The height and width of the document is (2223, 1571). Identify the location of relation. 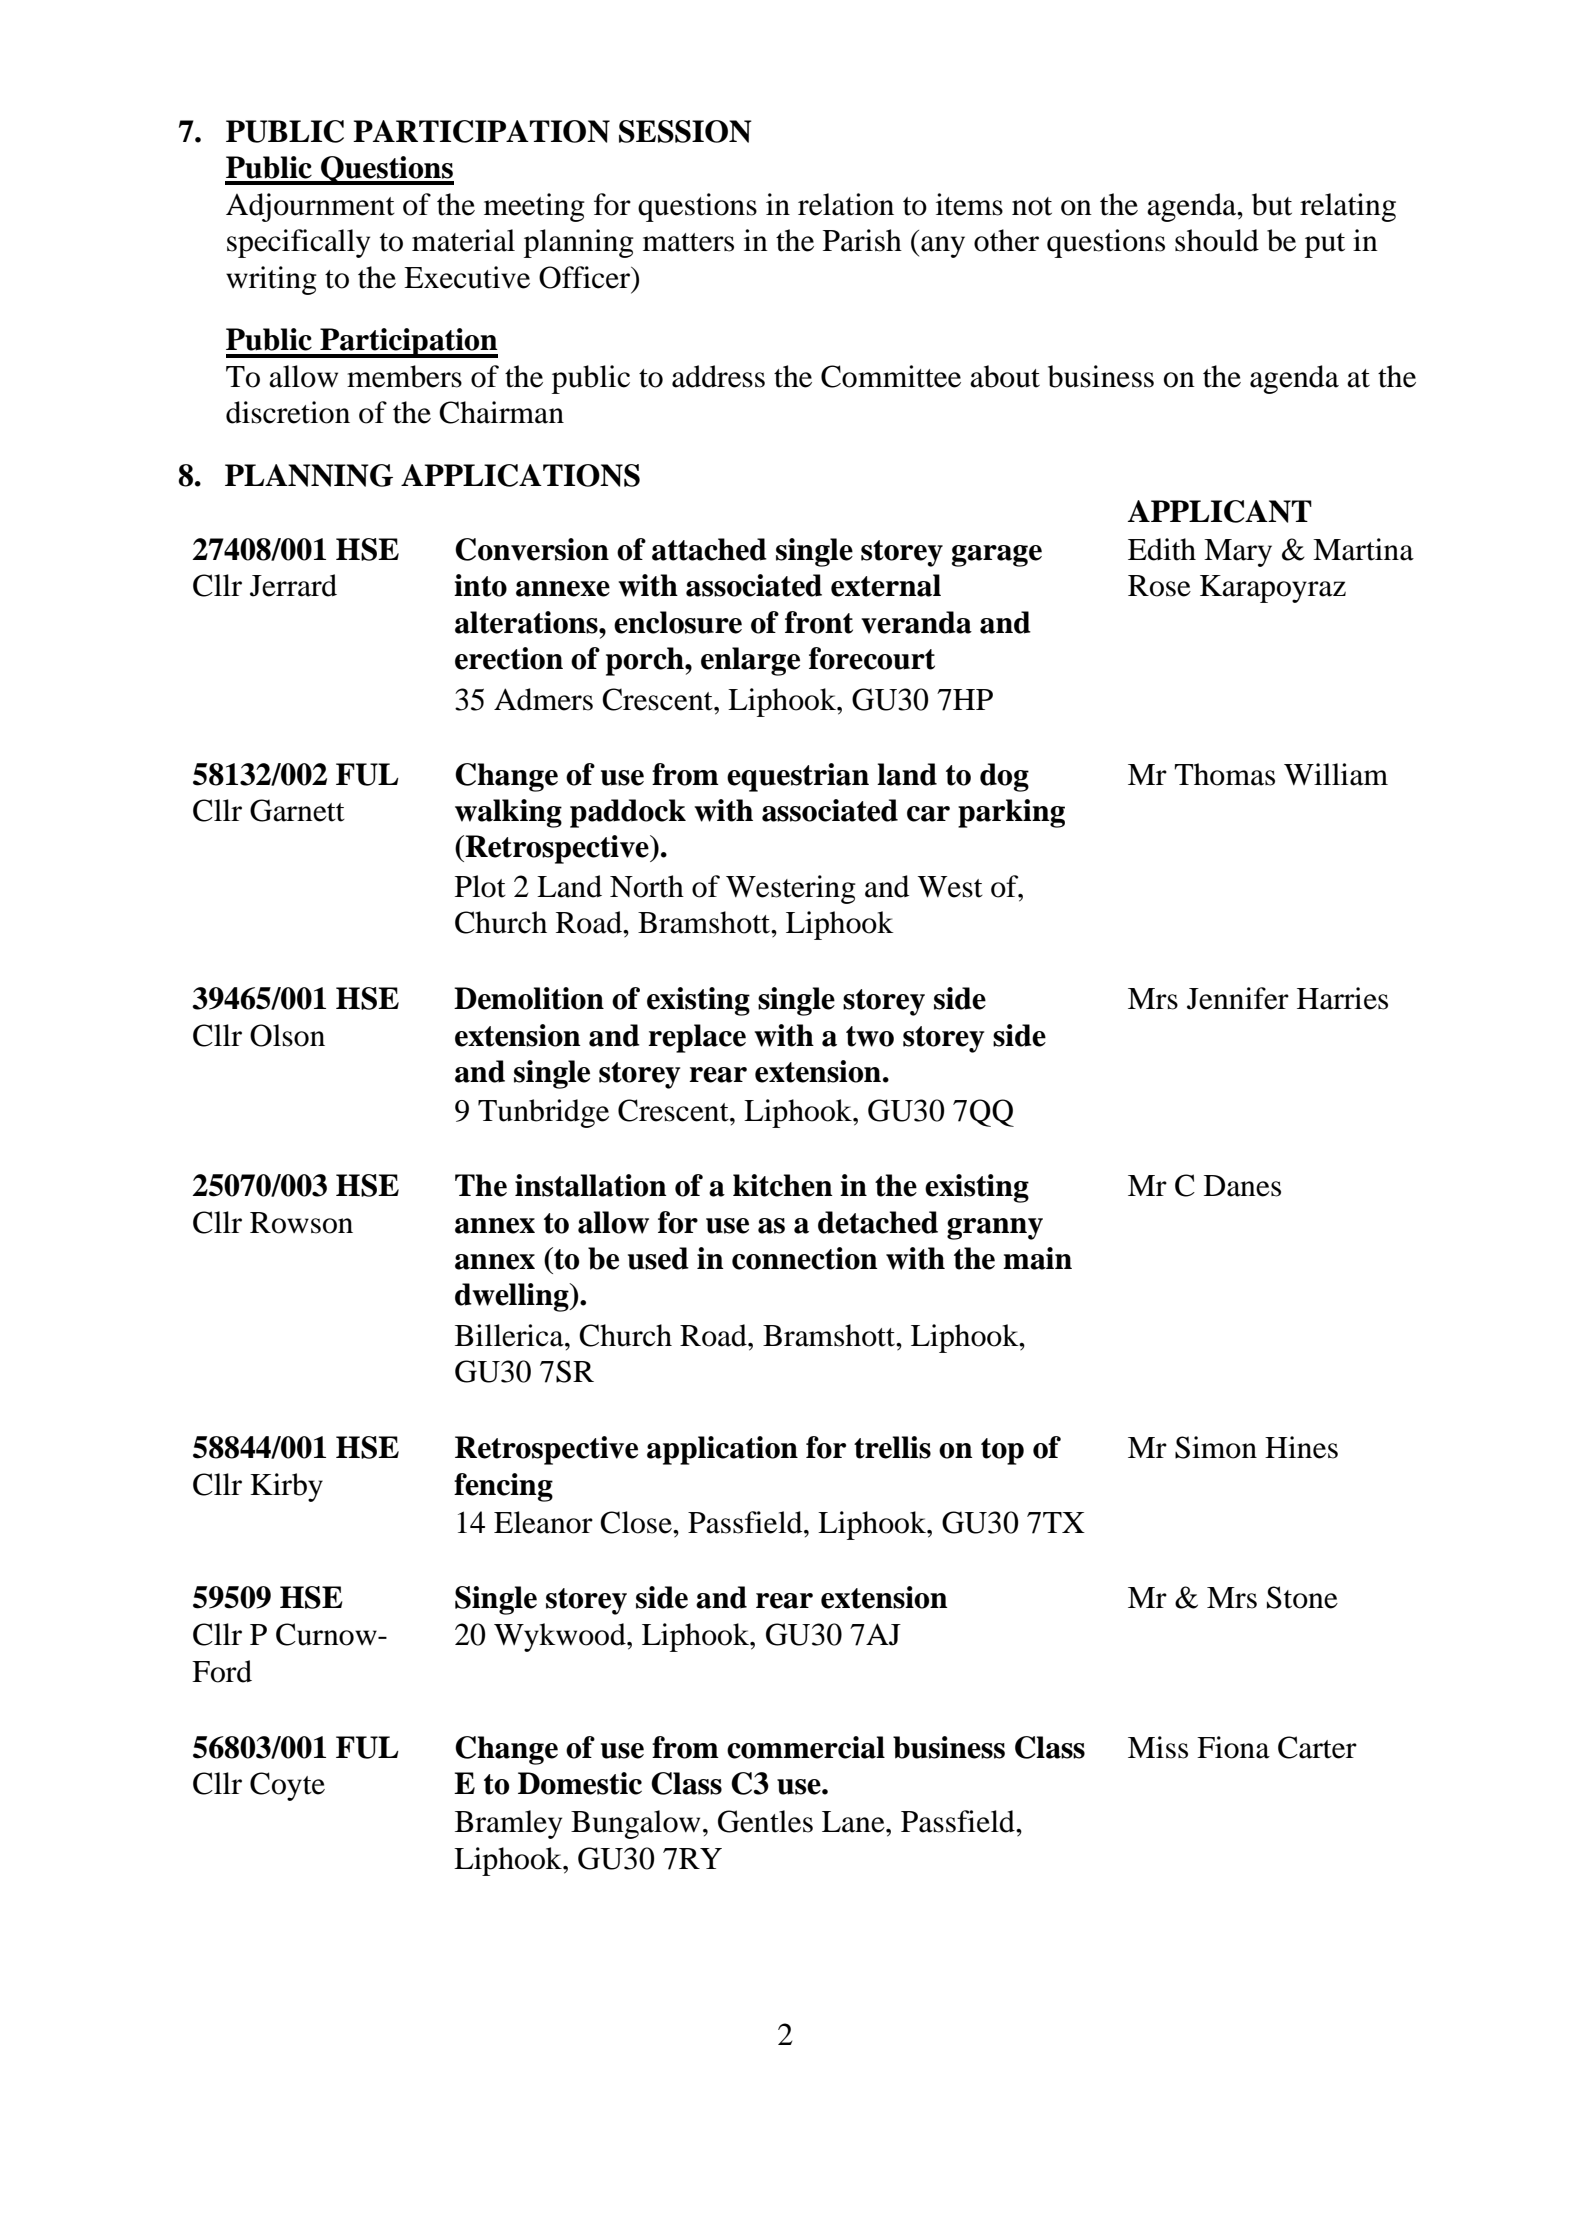
(846, 204).
